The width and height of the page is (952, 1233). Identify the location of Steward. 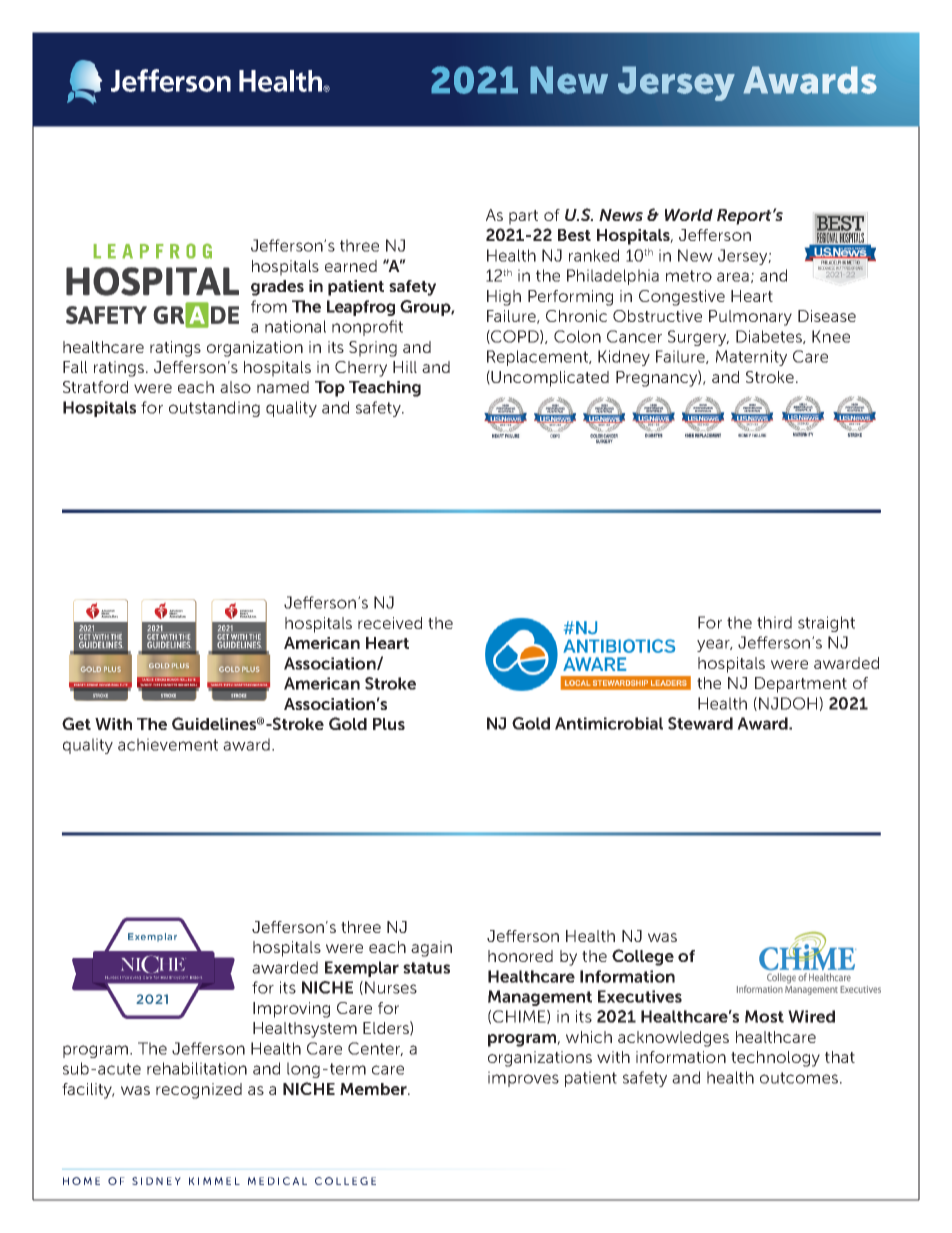
(700, 723).
